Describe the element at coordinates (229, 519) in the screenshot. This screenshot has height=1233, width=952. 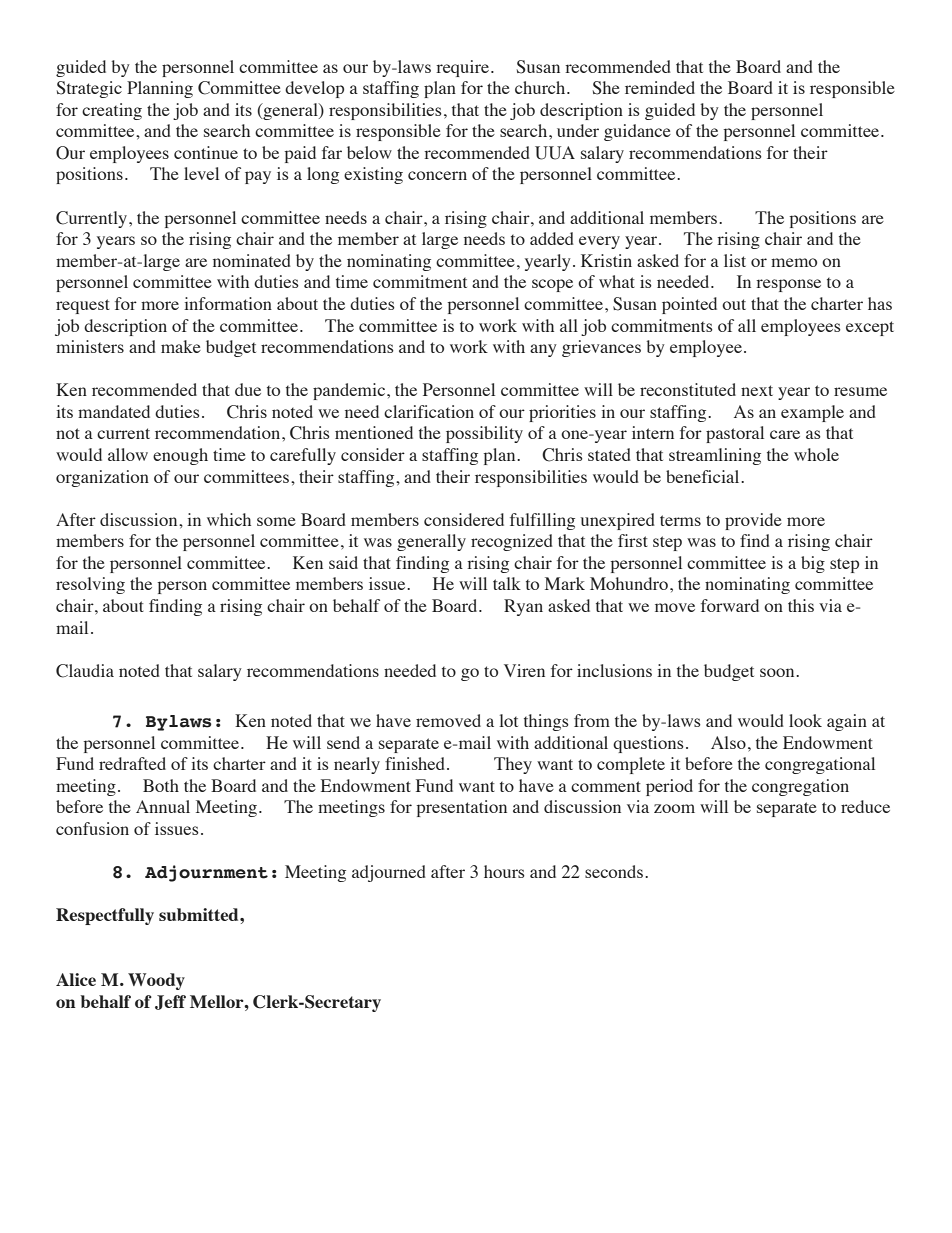
I see `which` at that location.
